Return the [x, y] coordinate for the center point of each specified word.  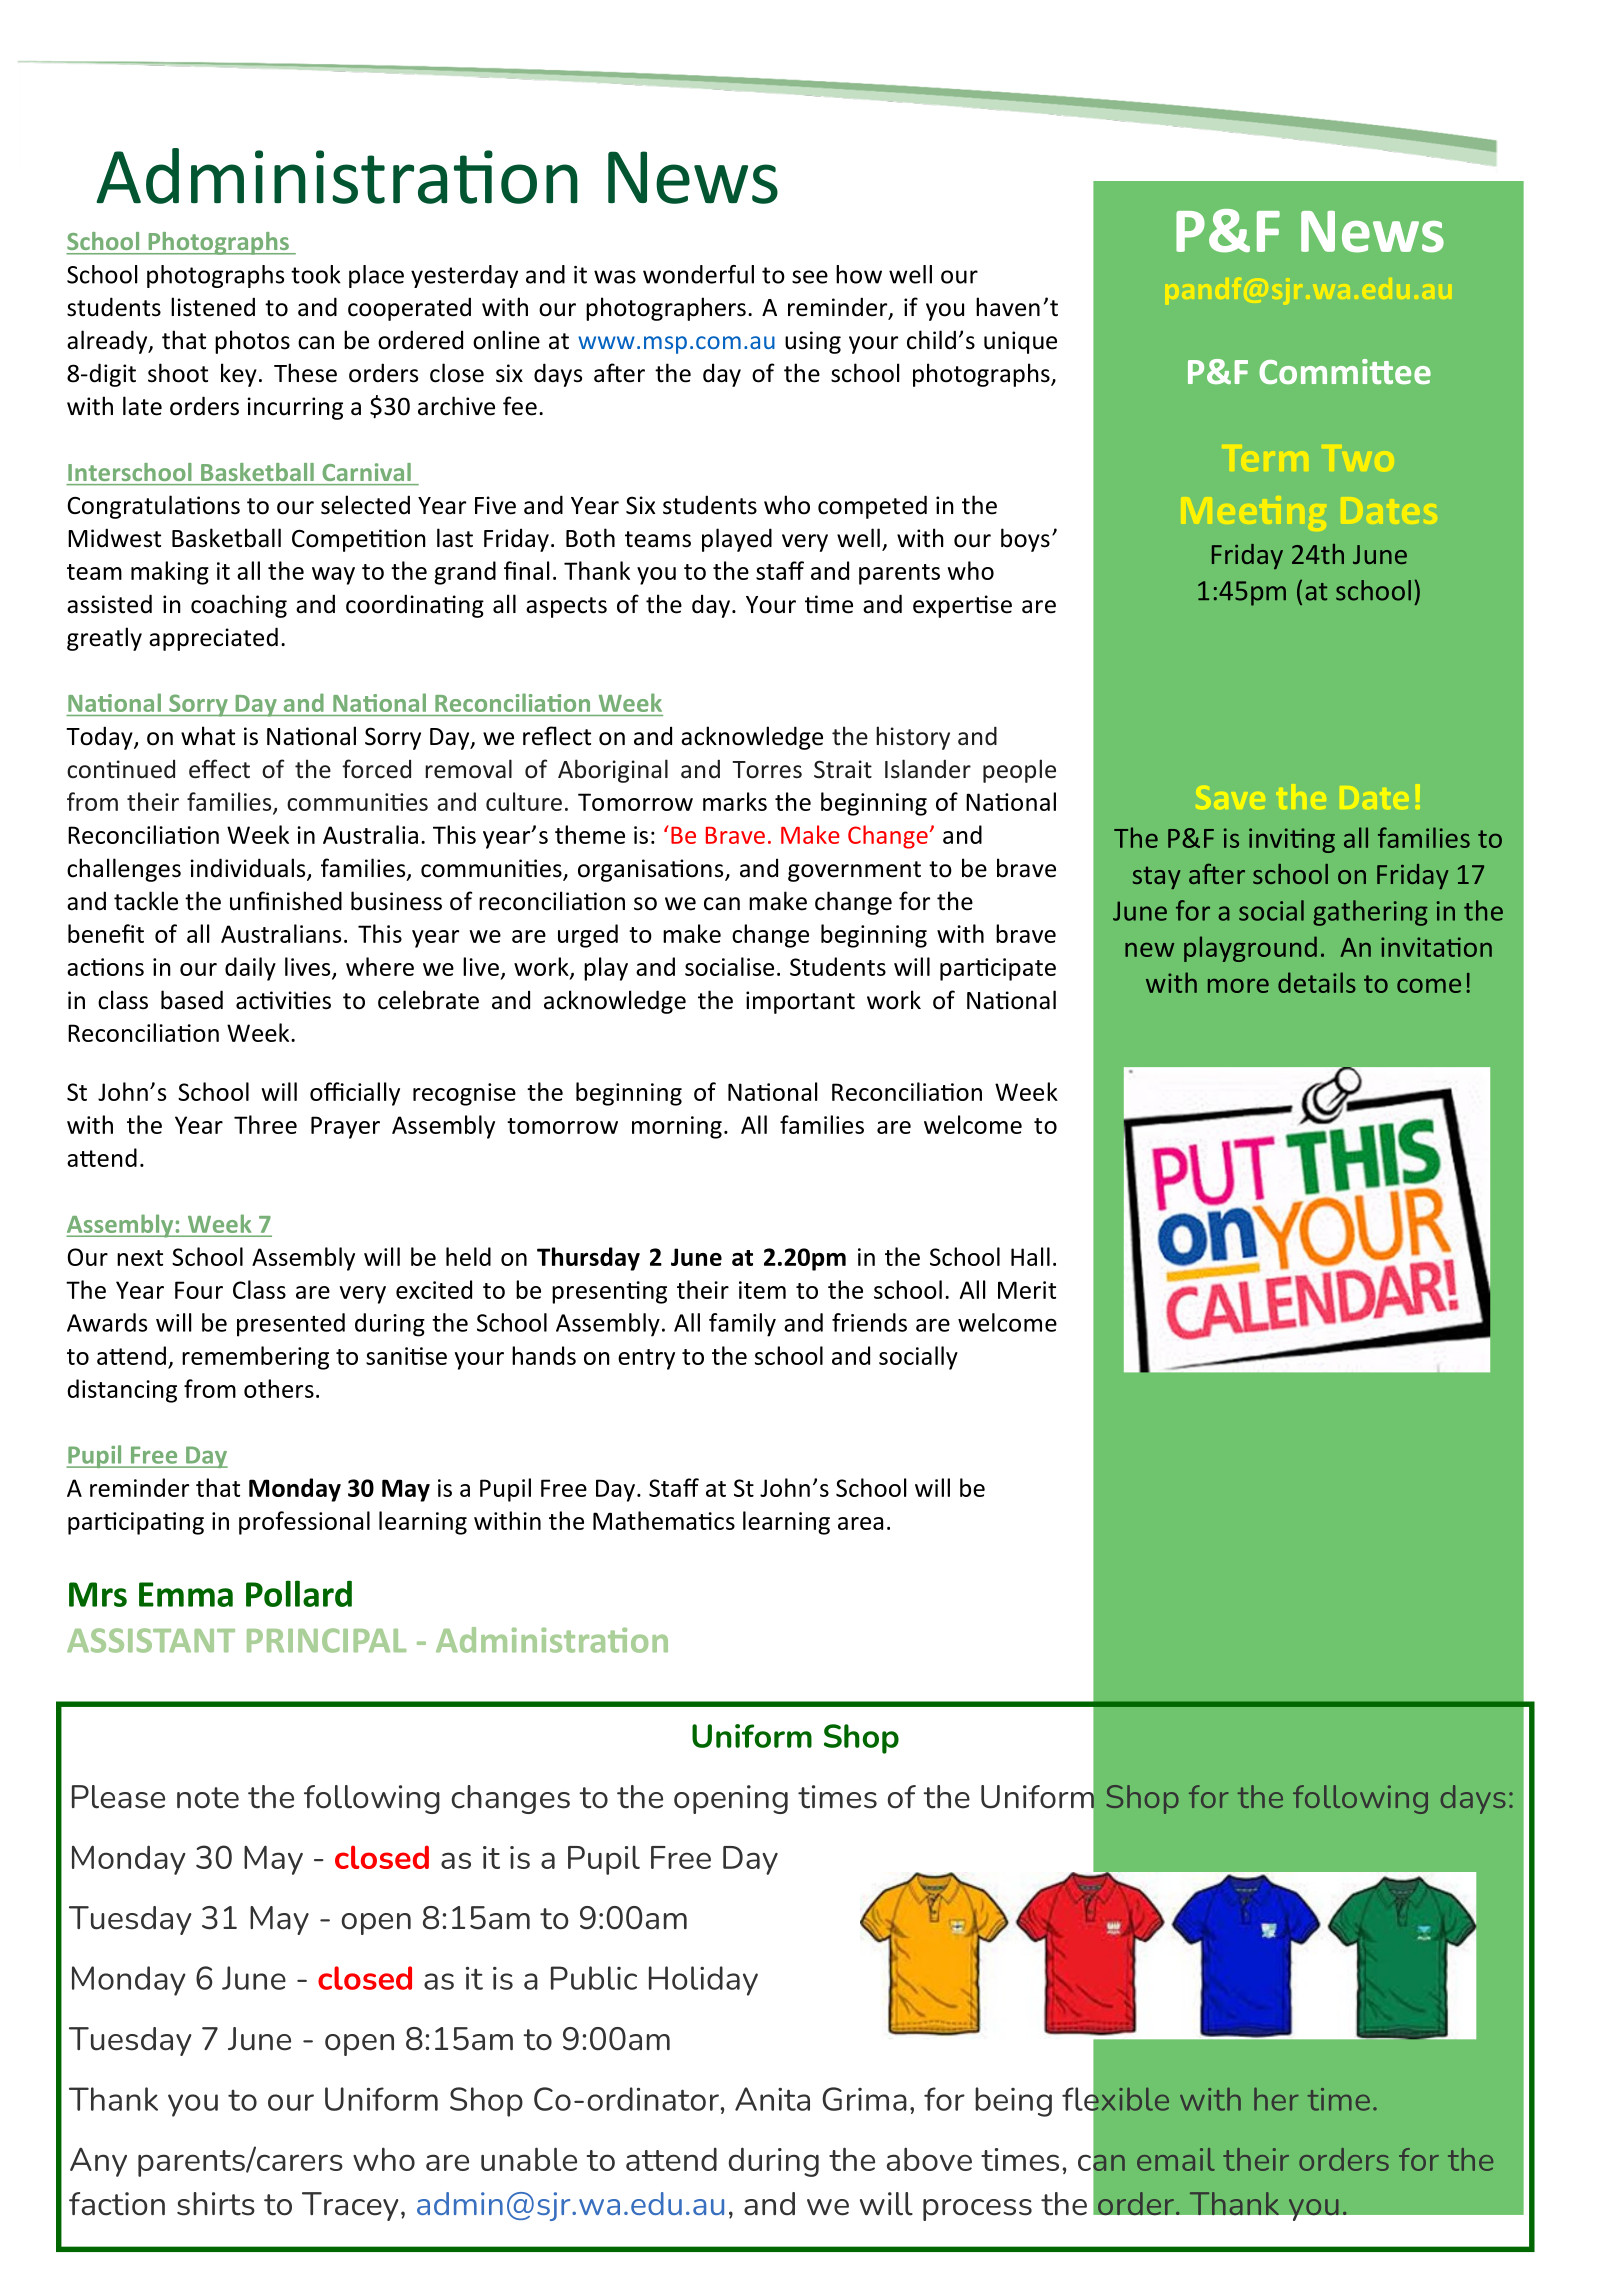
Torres [767, 770]
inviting [1292, 840]
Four [199, 1290]
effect [219, 769]
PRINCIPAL [326, 1640]
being [1013, 2102]
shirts [216, 2204]
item [762, 1290]
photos [252, 342]
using [813, 342]
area [860, 1523]
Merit [1027, 1290]
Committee [1345, 371]
